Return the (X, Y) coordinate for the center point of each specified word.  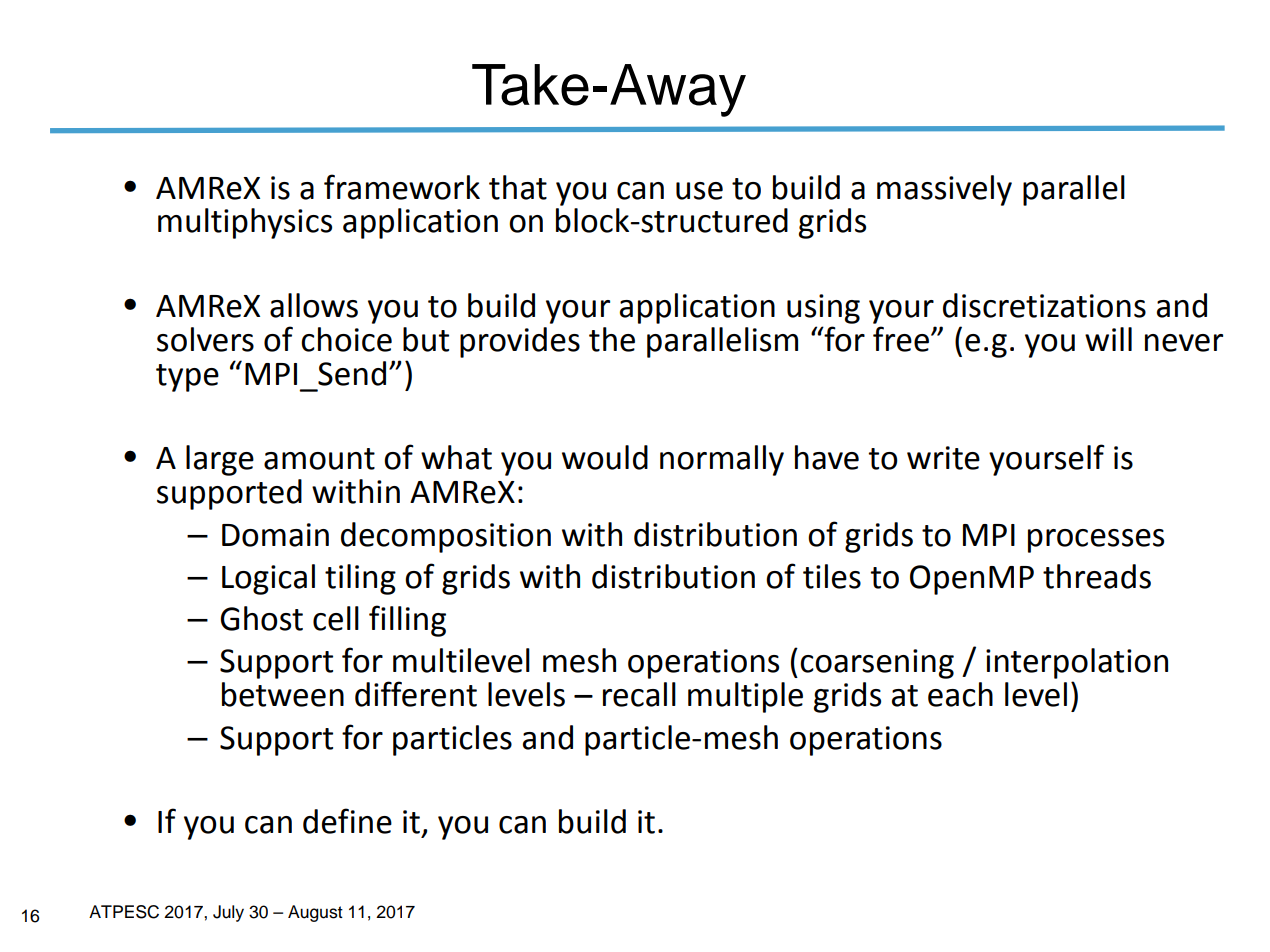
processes (1096, 541)
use (699, 191)
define (347, 821)
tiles (832, 576)
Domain (275, 535)
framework (402, 187)
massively (944, 190)
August (315, 913)
